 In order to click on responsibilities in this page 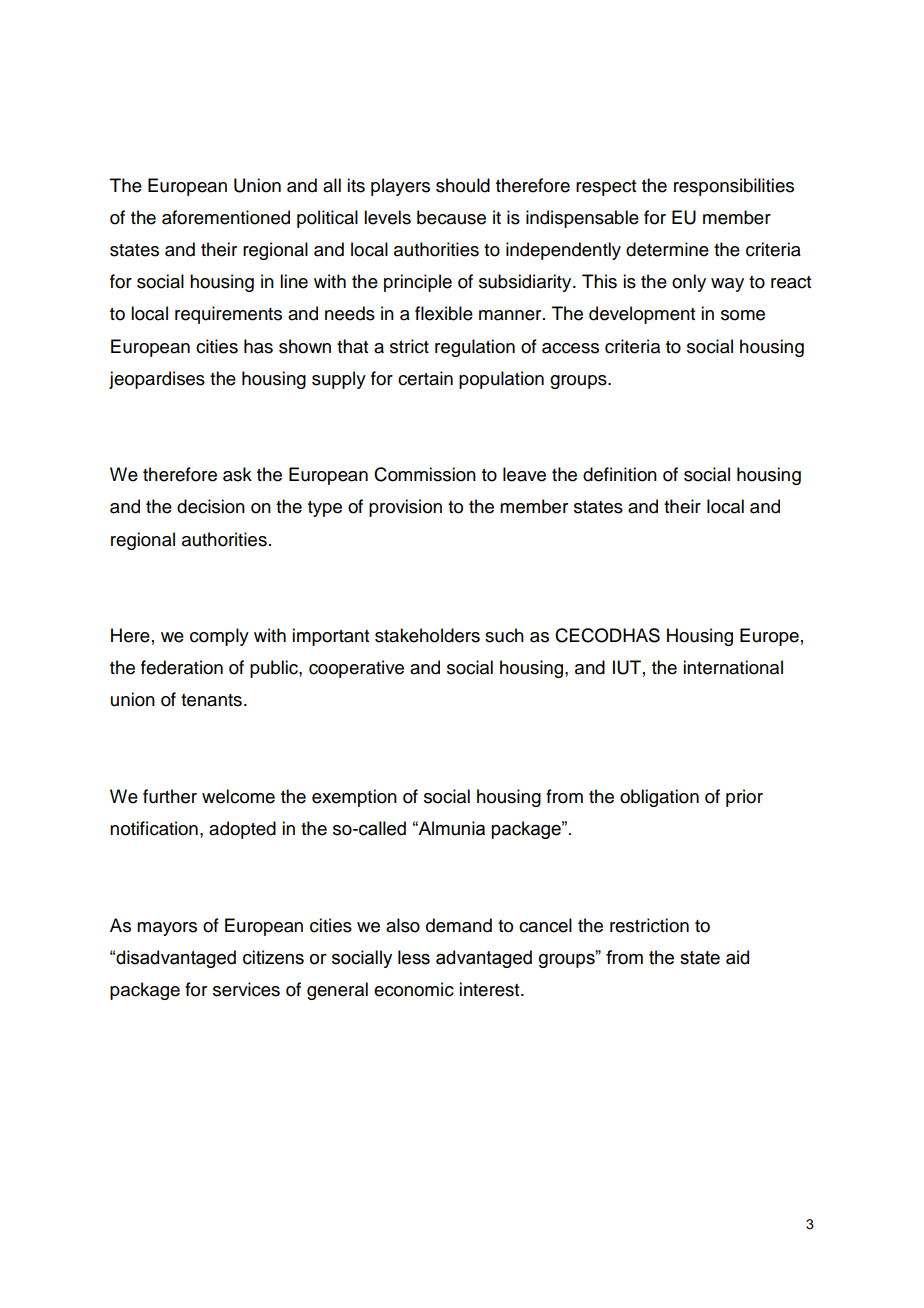, I will do `click(734, 187)`.
